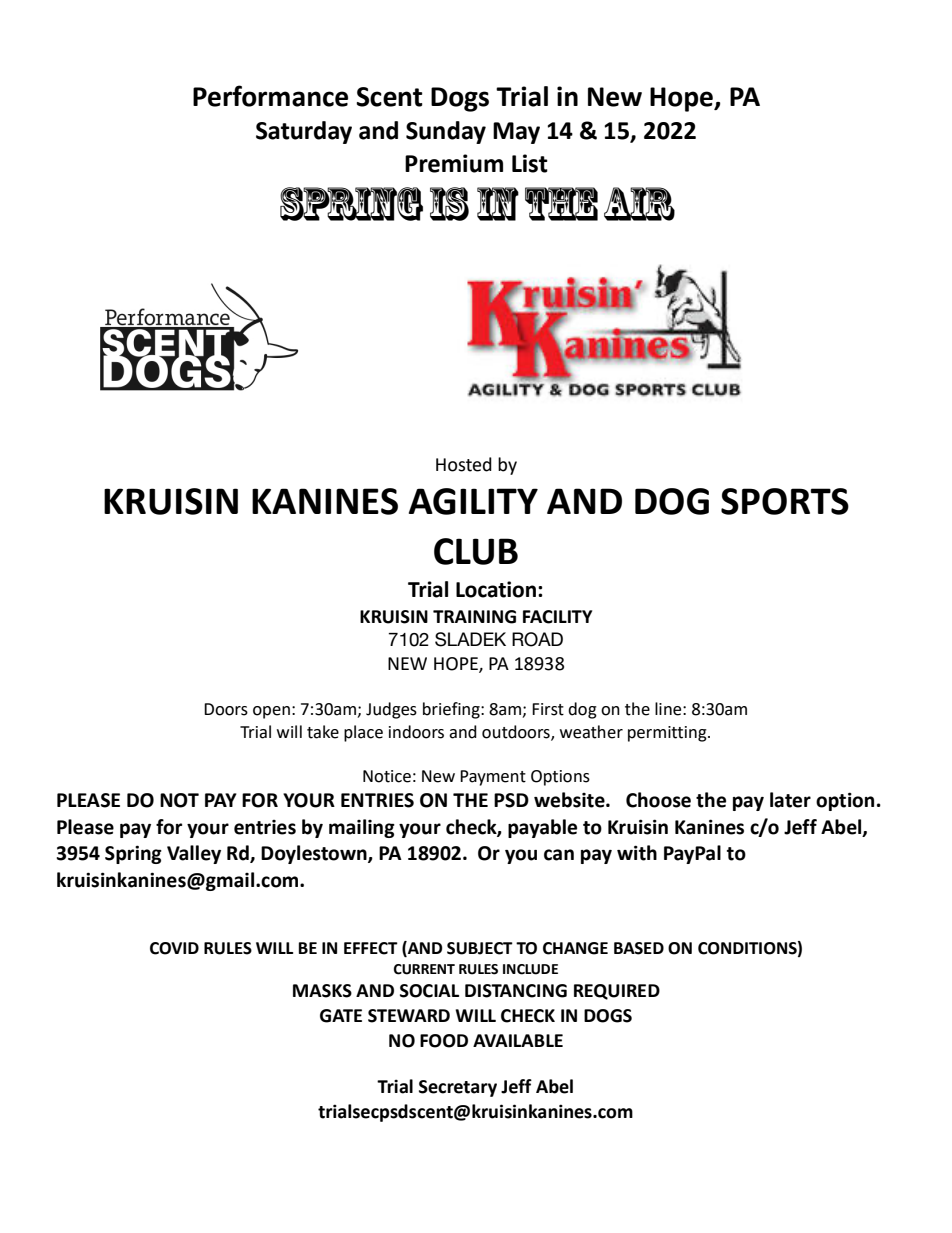  Describe the element at coordinates (271, 712) in the document. I see `open` at that location.
